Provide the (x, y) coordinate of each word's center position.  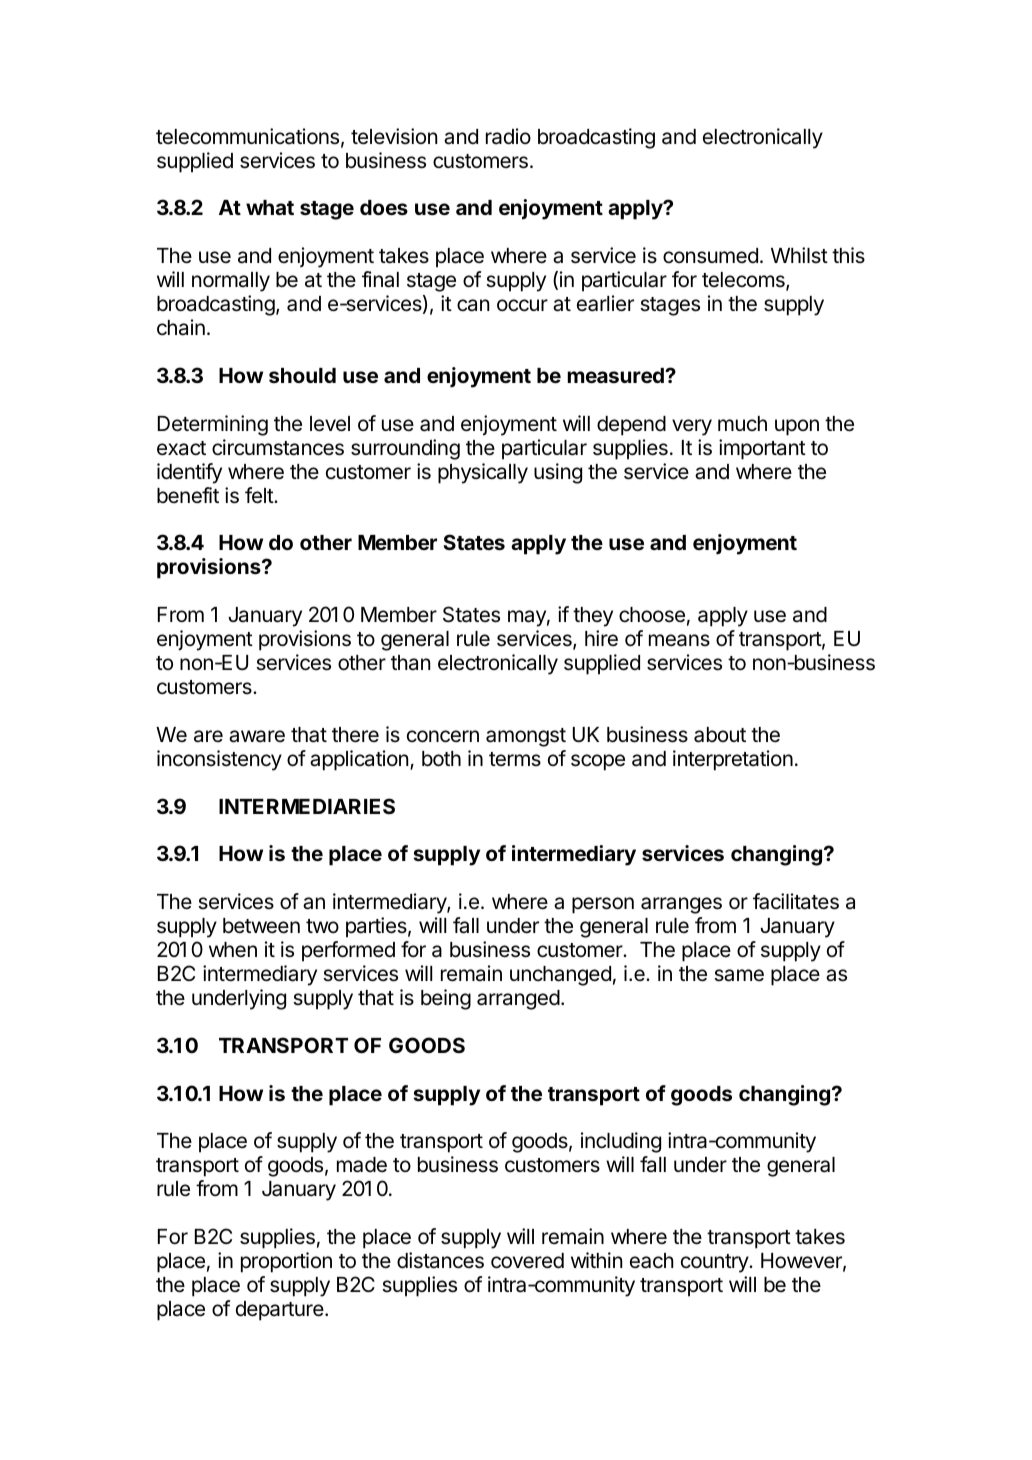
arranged (518, 1000)
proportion (286, 1262)
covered (527, 1261)
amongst (526, 737)
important (762, 449)
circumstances (278, 447)
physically (483, 473)
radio (508, 136)
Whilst (799, 255)
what (270, 207)
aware (257, 736)
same (739, 975)
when (233, 949)
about (720, 735)
